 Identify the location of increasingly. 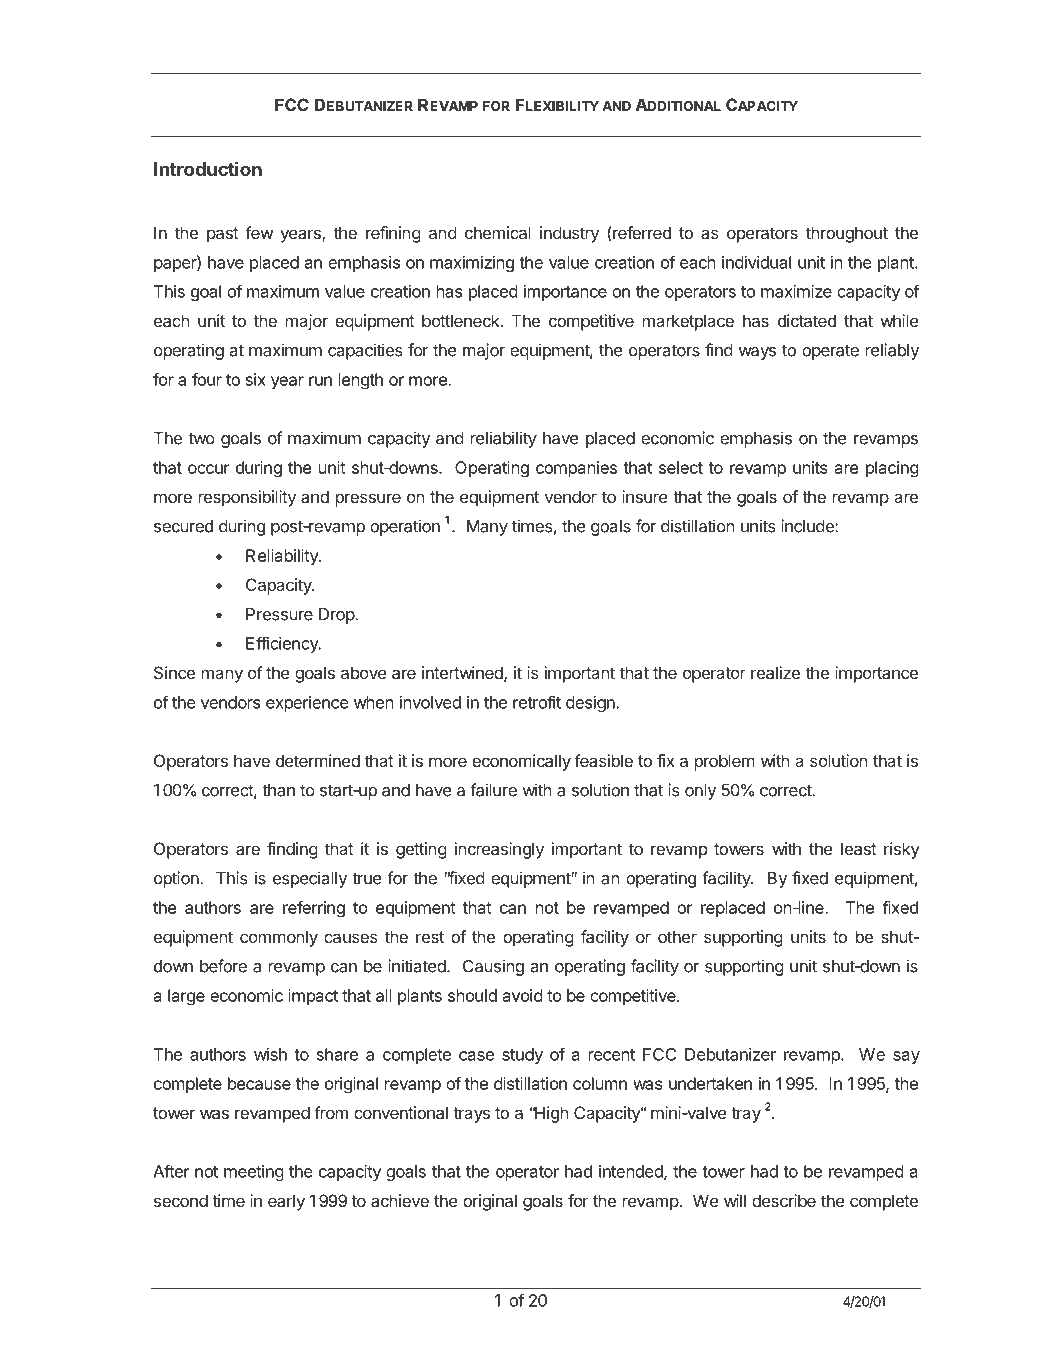
(499, 850).
